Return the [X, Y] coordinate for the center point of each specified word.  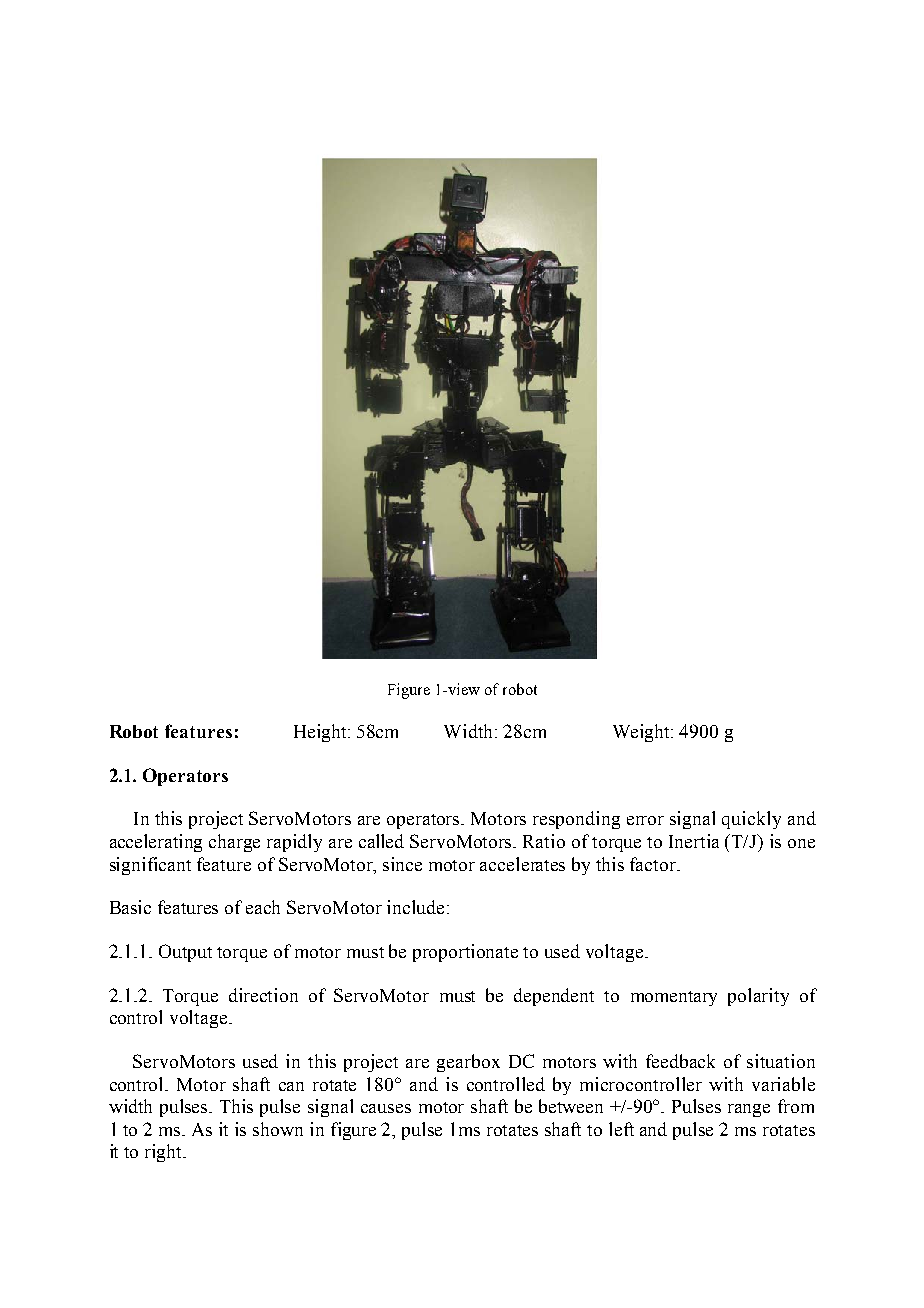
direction [263, 995]
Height [321, 733]
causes [386, 1108]
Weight [642, 733]
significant [150, 866]
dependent [554, 997]
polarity [758, 997]
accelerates [522, 864]
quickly [751, 820]
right [165, 1153]
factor [654, 864]
